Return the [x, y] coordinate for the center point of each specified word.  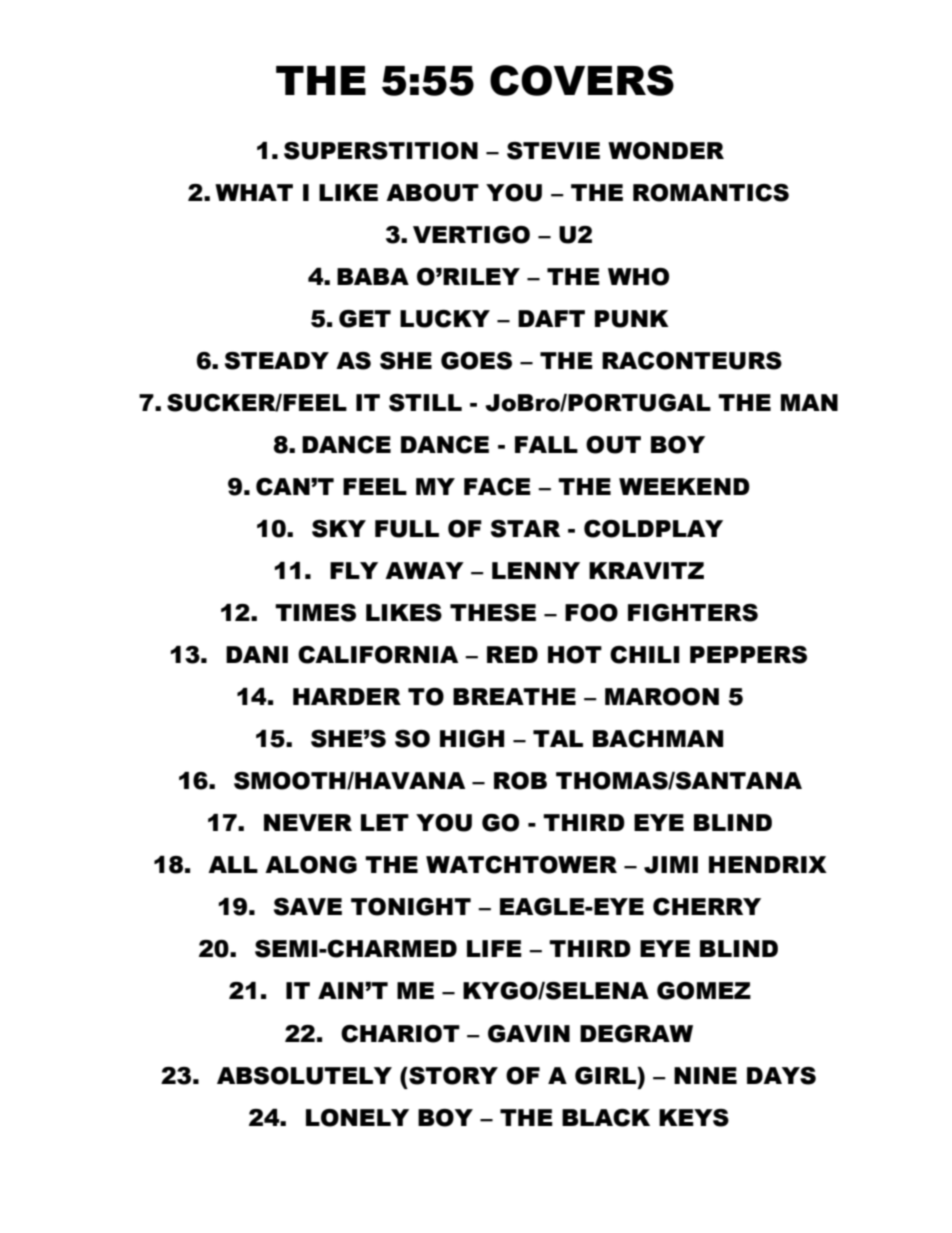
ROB [520, 781]
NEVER [308, 822]
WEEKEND [684, 486]
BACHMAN [658, 739]
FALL [546, 444]
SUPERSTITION [381, 151]
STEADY [277, 361]
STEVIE [553, 151]
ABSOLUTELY [304, 1076]
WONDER [666, 151]
